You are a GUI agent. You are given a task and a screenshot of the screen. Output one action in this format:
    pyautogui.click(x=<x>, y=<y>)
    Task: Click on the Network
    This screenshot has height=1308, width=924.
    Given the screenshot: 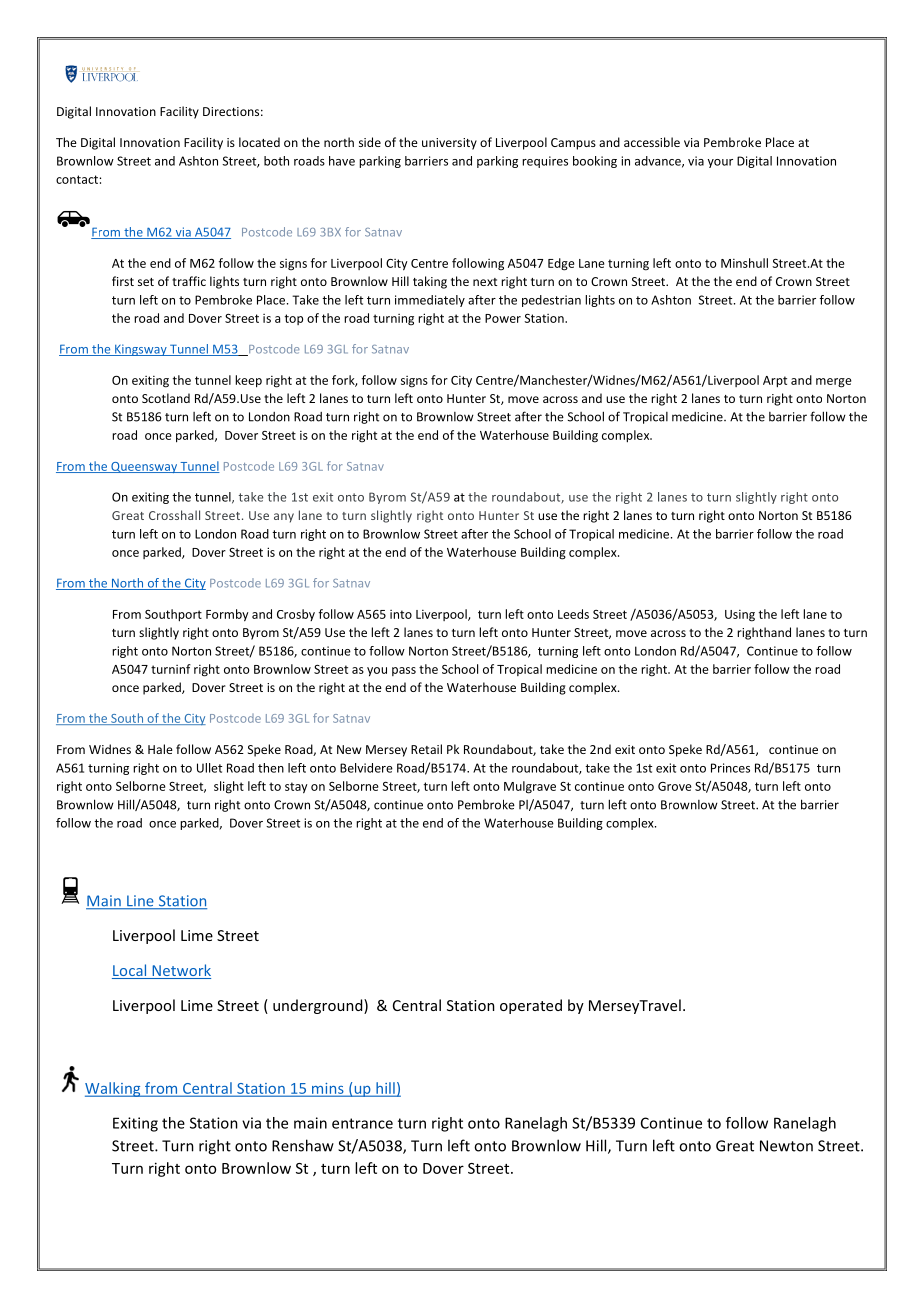 What is the action you would take?
    pyautogui.click(x=180, y=971)
